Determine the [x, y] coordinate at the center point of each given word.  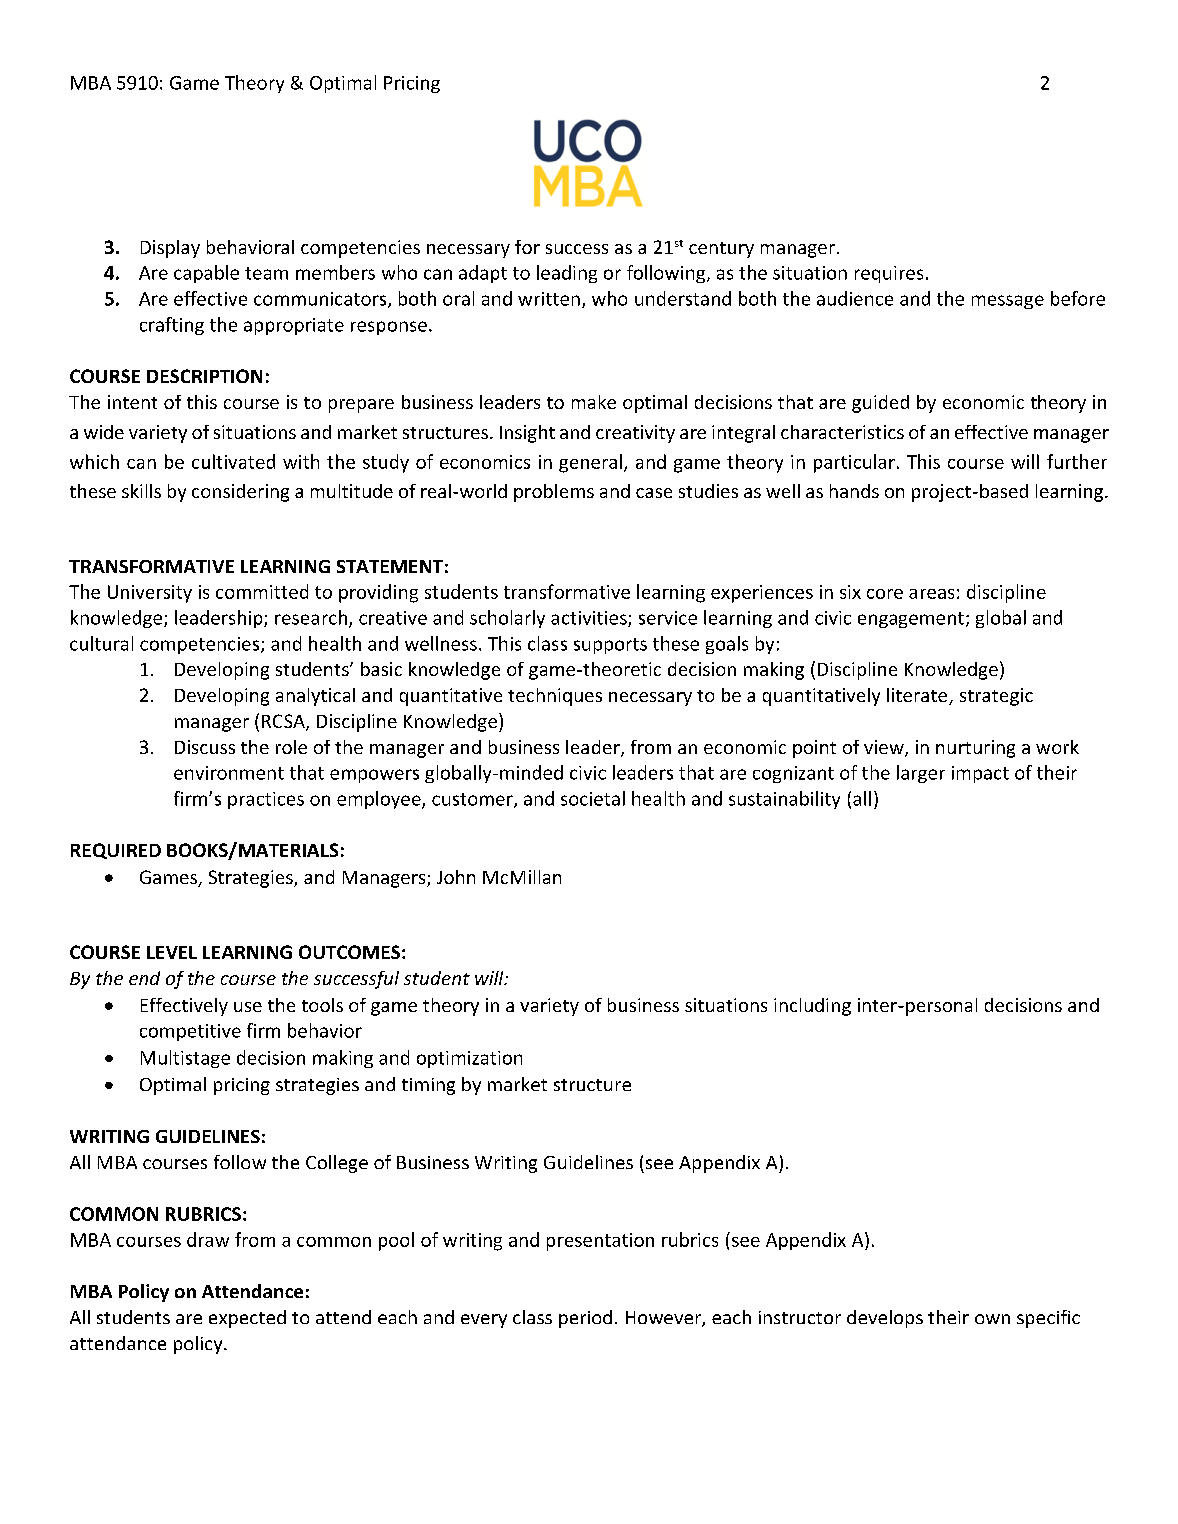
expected [247, 1319]
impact [980, 774]
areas [931, 594]
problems [554, 493]
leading [567, 274]
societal [593, 798]
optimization [469, 1059]
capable [206, 274]
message [1008, 302]
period [585, 1319]
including [812, 1007]
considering [240, 493]
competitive [190, 1032]
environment [229, 773]
